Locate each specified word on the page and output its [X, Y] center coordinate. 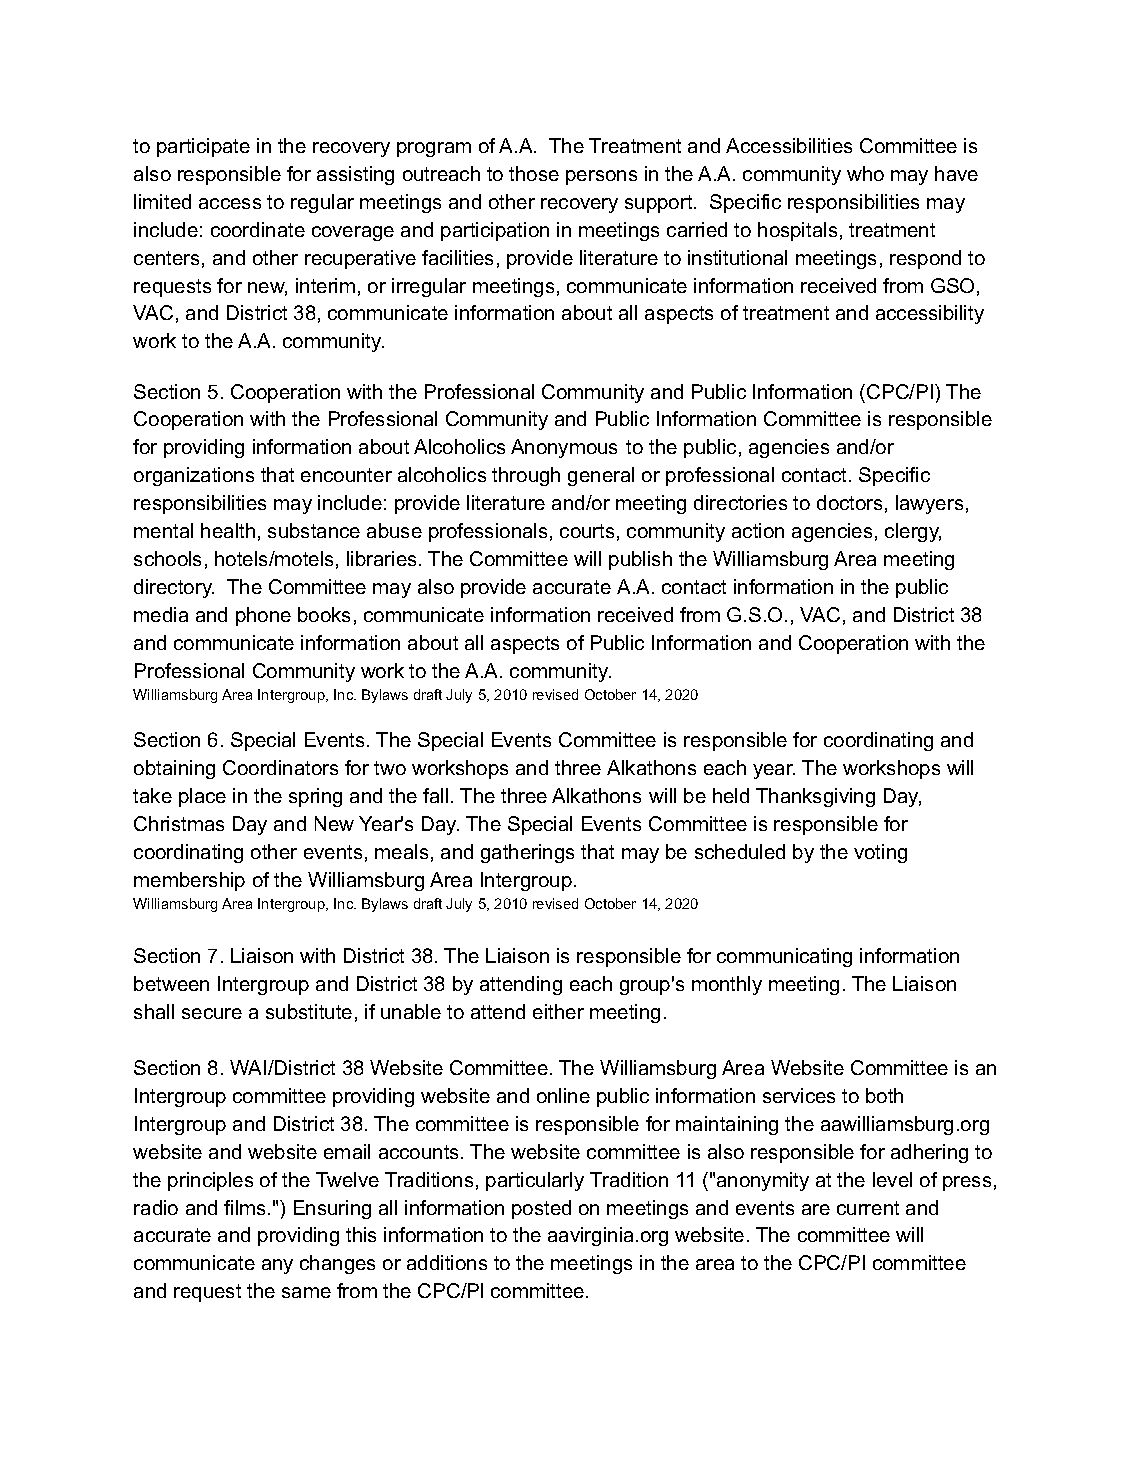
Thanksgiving [815, 797]
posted [541, 1209]
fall [435, 795]
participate [203, 147]
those [534, 173]
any [277, 1266]
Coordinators [280, 767]
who [865, 173]
